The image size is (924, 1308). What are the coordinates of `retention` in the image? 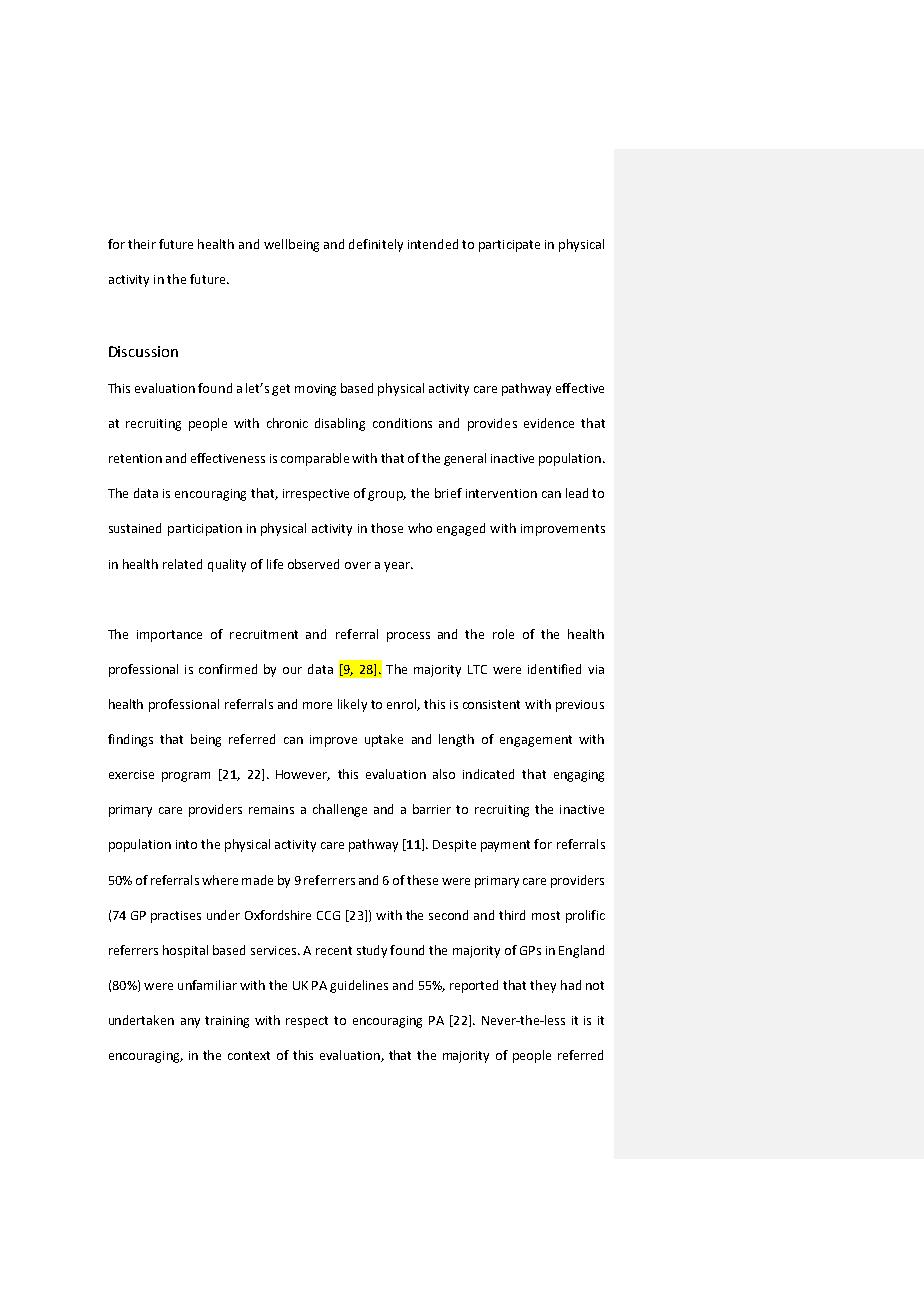 It's located at (135, 458).
